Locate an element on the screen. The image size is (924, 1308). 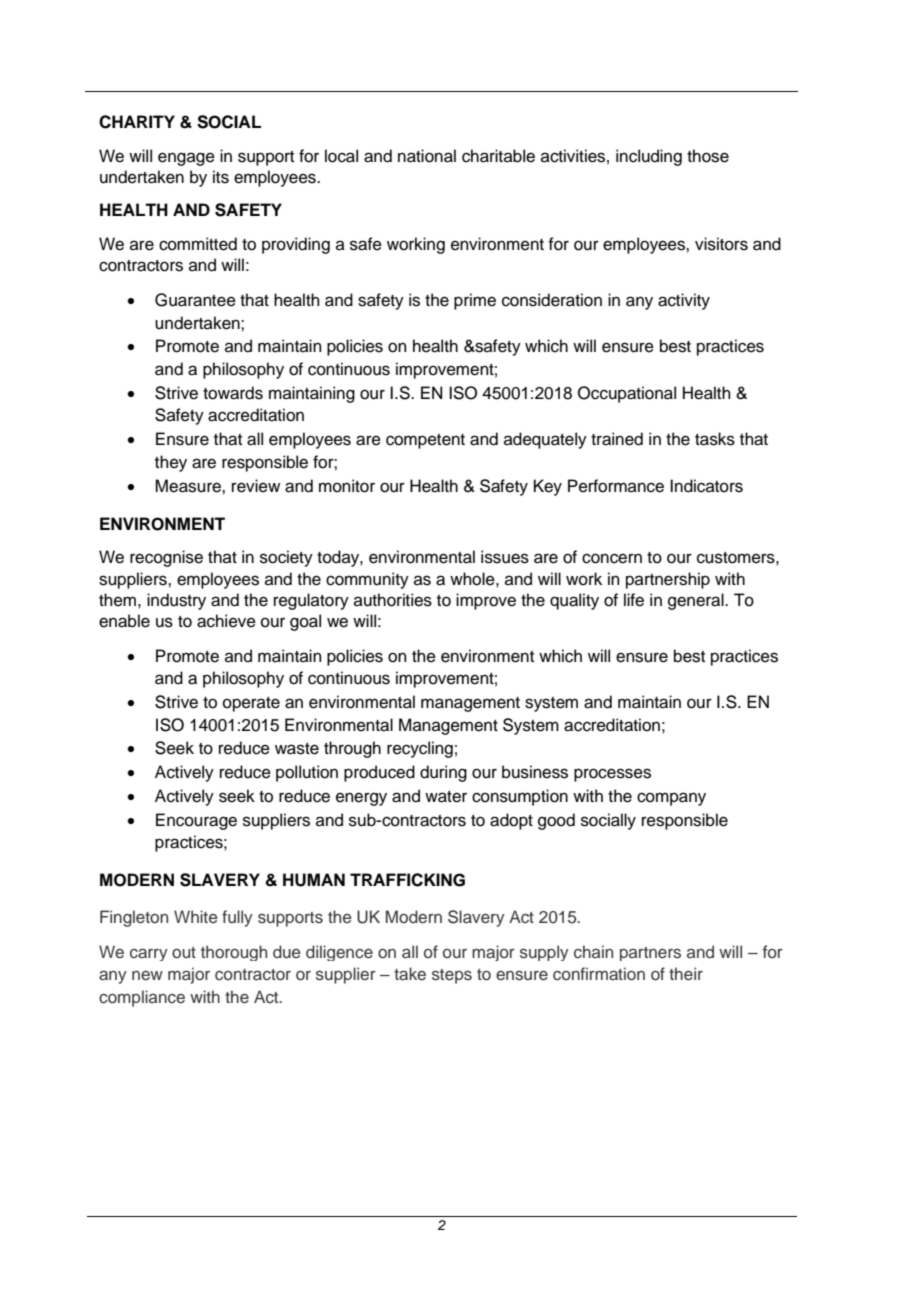
out is located at coordinates (184, 952).
